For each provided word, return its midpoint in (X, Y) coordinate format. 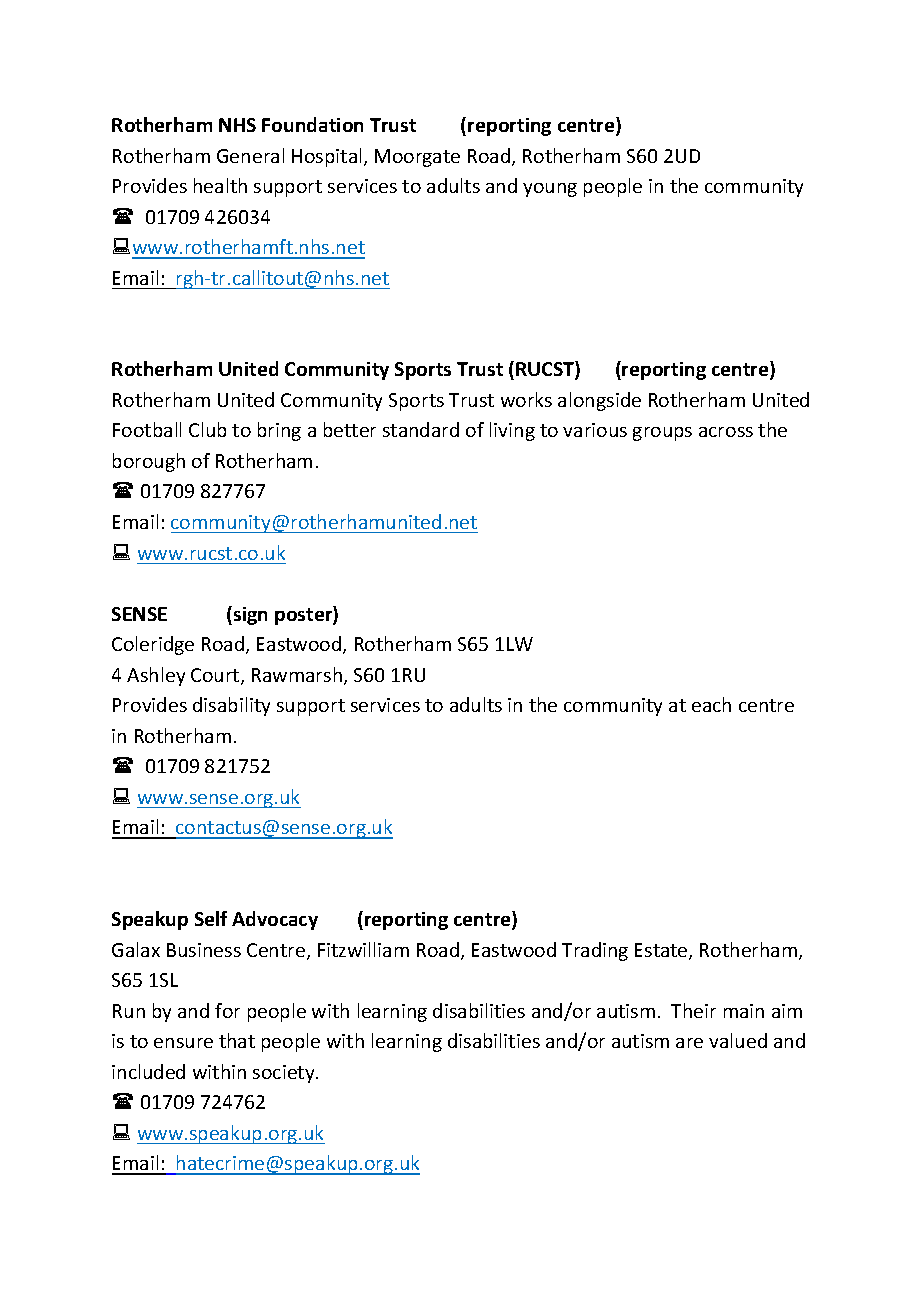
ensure (183, 1043)
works (526, 399)
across (726, 432)
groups (662, 434)
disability (231, 706)
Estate (662, 951)
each (711, 704)
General (250, 155)
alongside (599, 401)
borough (149, 462)
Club (207, 429)
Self (211, 918)
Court (216, 676)
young (550, 190)
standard (421, 429)
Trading (595, 951)
